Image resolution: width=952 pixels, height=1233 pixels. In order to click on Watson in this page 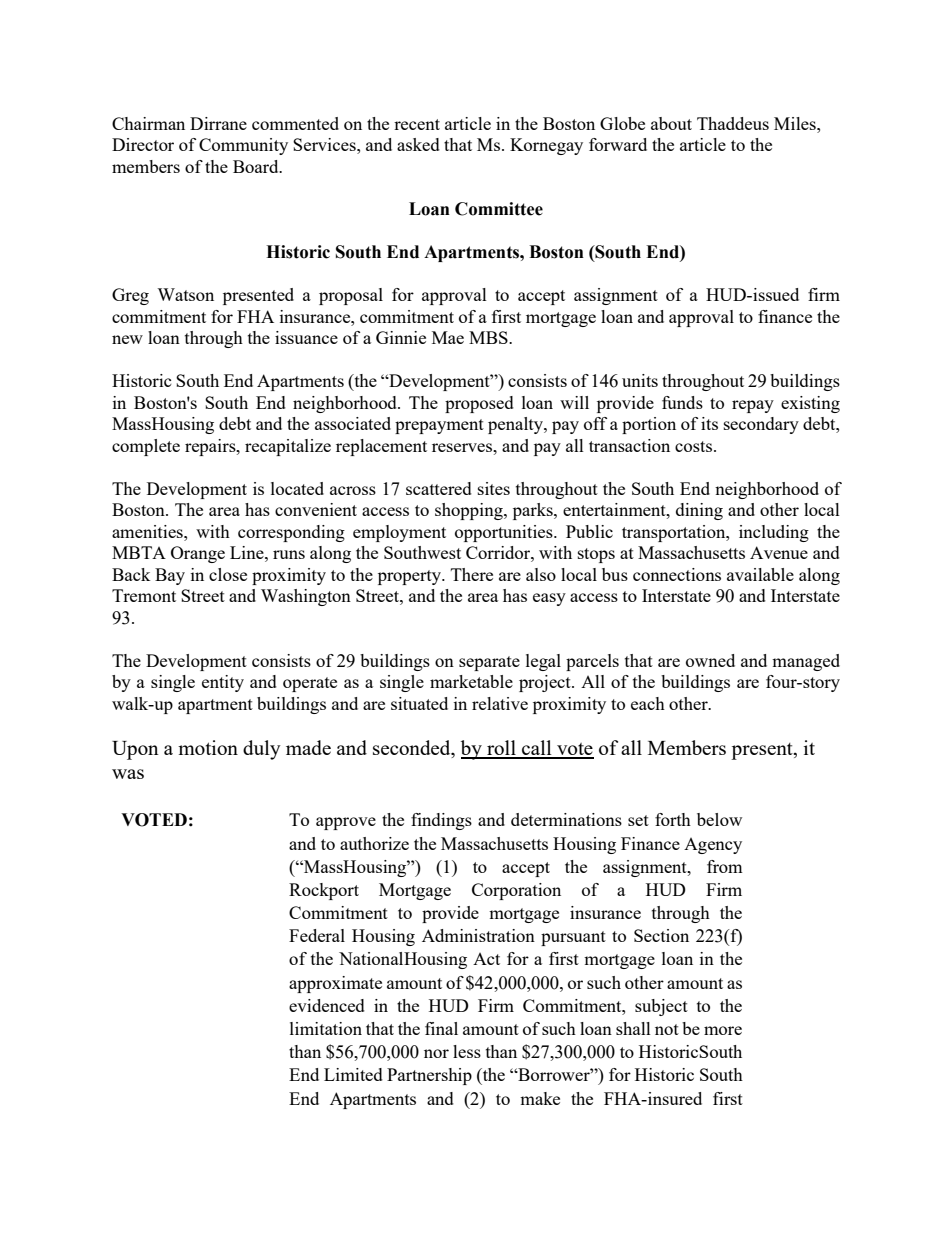, I will do `click(185, 294)`.
